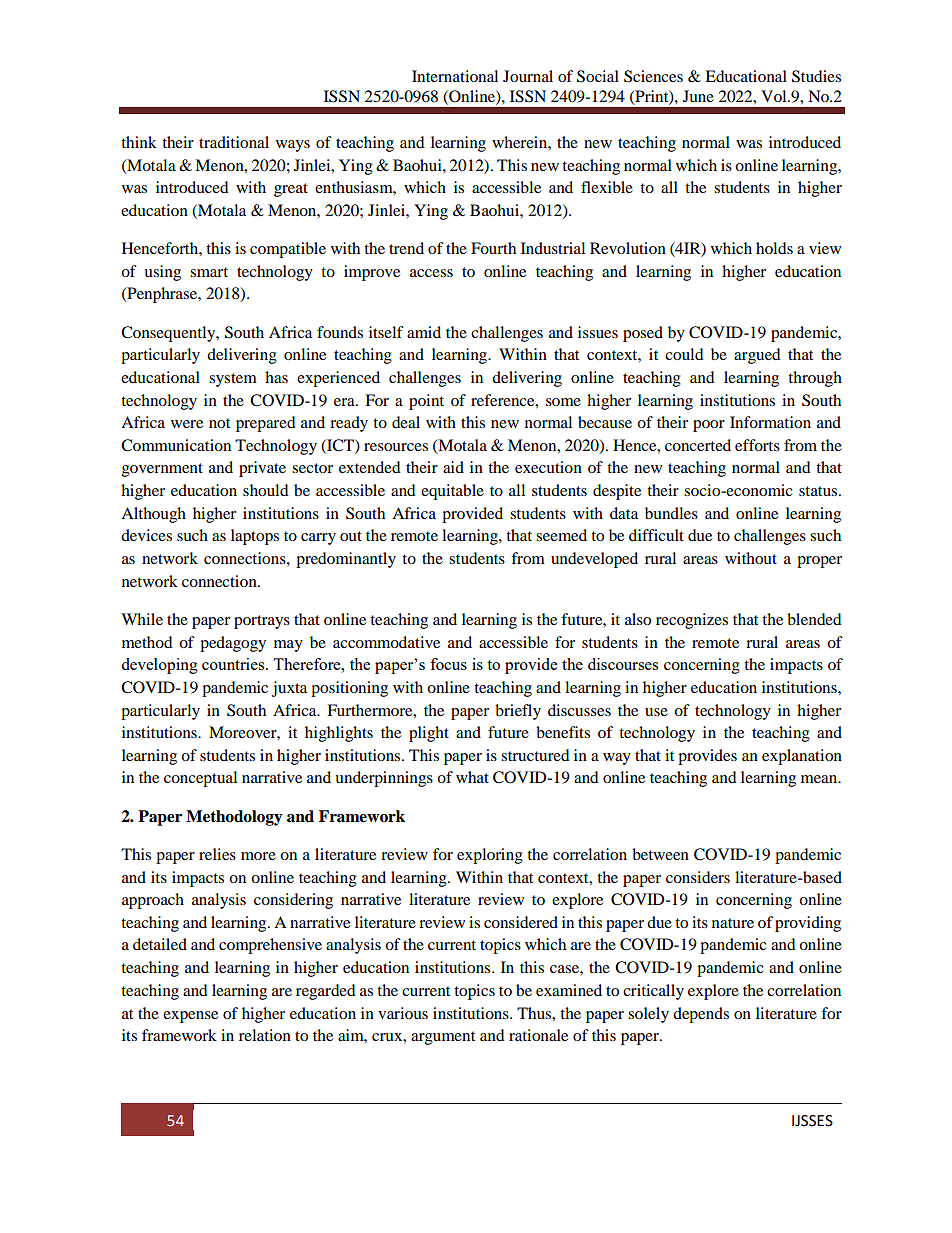 This screenshot has height=1233, width=952. Describe the element at coordinates (819, 562) in the screenshot. I see `proper` at that location.
